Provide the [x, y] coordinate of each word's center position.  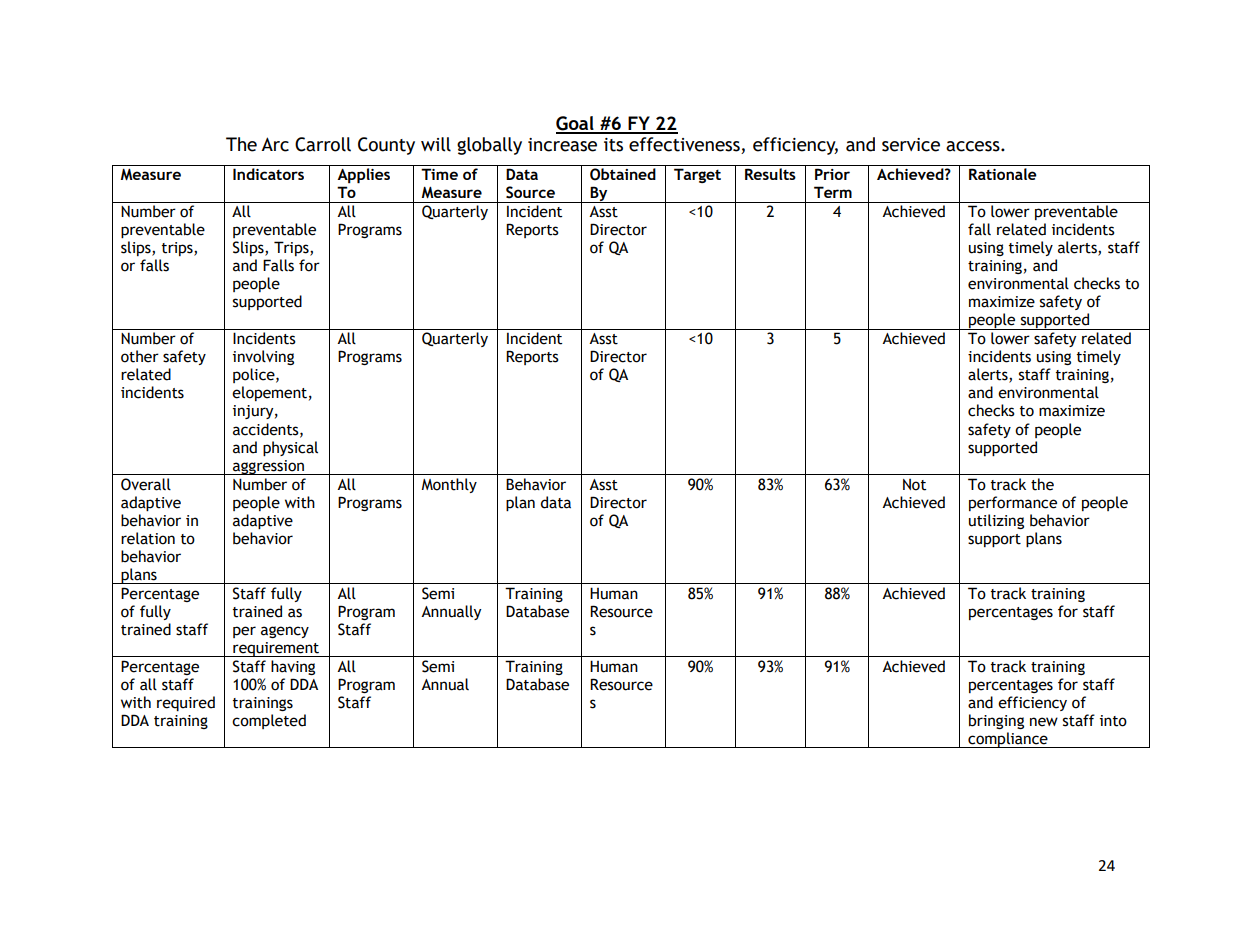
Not [914, 485]
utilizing [996, 521]
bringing [996, 721]
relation [148, 538]
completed [269, 721]
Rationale [1003, 174]
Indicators [268, 174]
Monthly [449, 485]
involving [263, 357]
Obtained [623, 174]
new [1044, 722]
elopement [269, 393]
